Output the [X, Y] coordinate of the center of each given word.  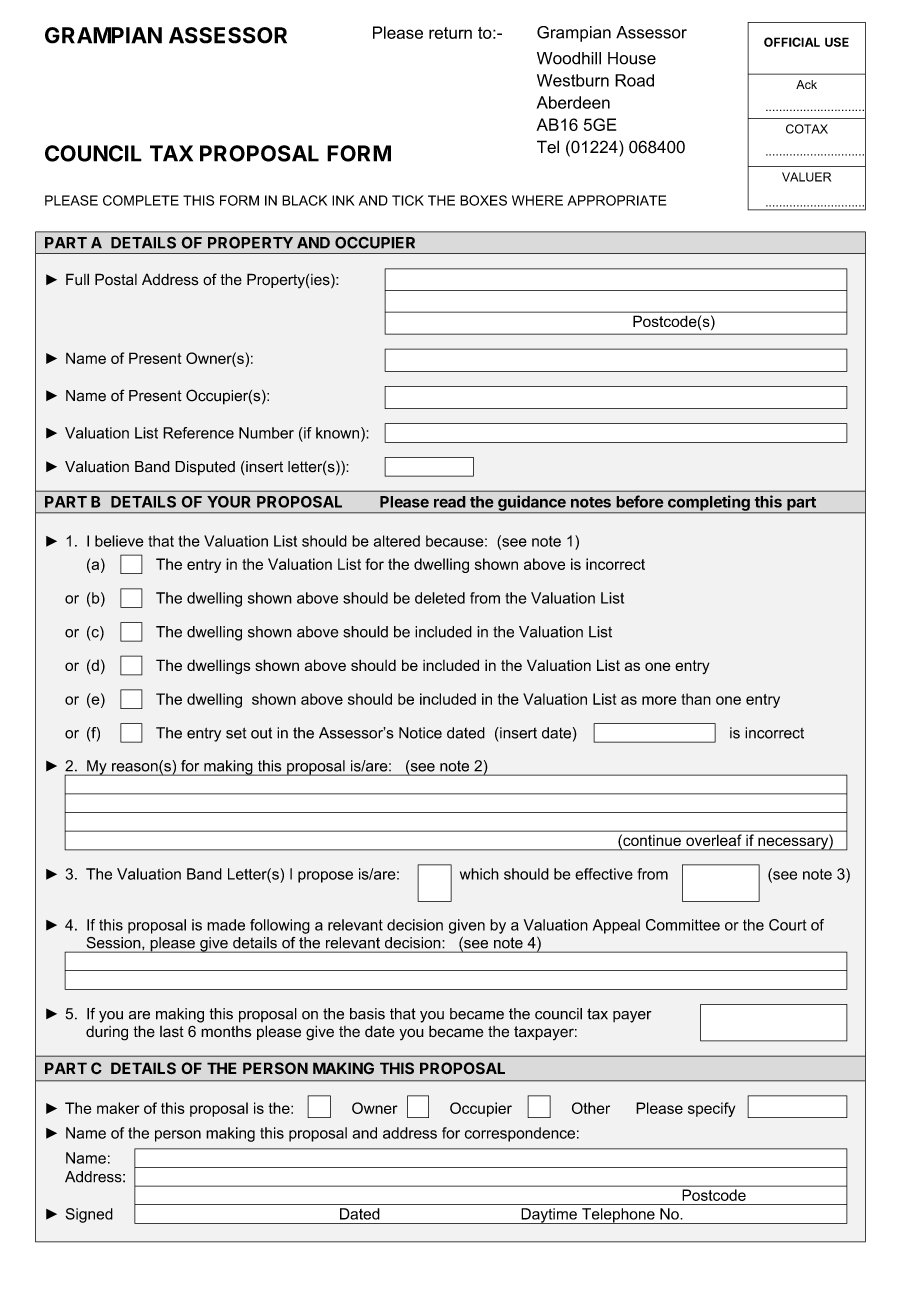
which [479, 874]
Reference [198, 433]
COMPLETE [141, 200]
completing [709, 504]
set [236, 733]
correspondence [519, 1134]
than [696, 699]
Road [634, 80]
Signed [89, 1215]
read [450, 502]
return [450, 33]
